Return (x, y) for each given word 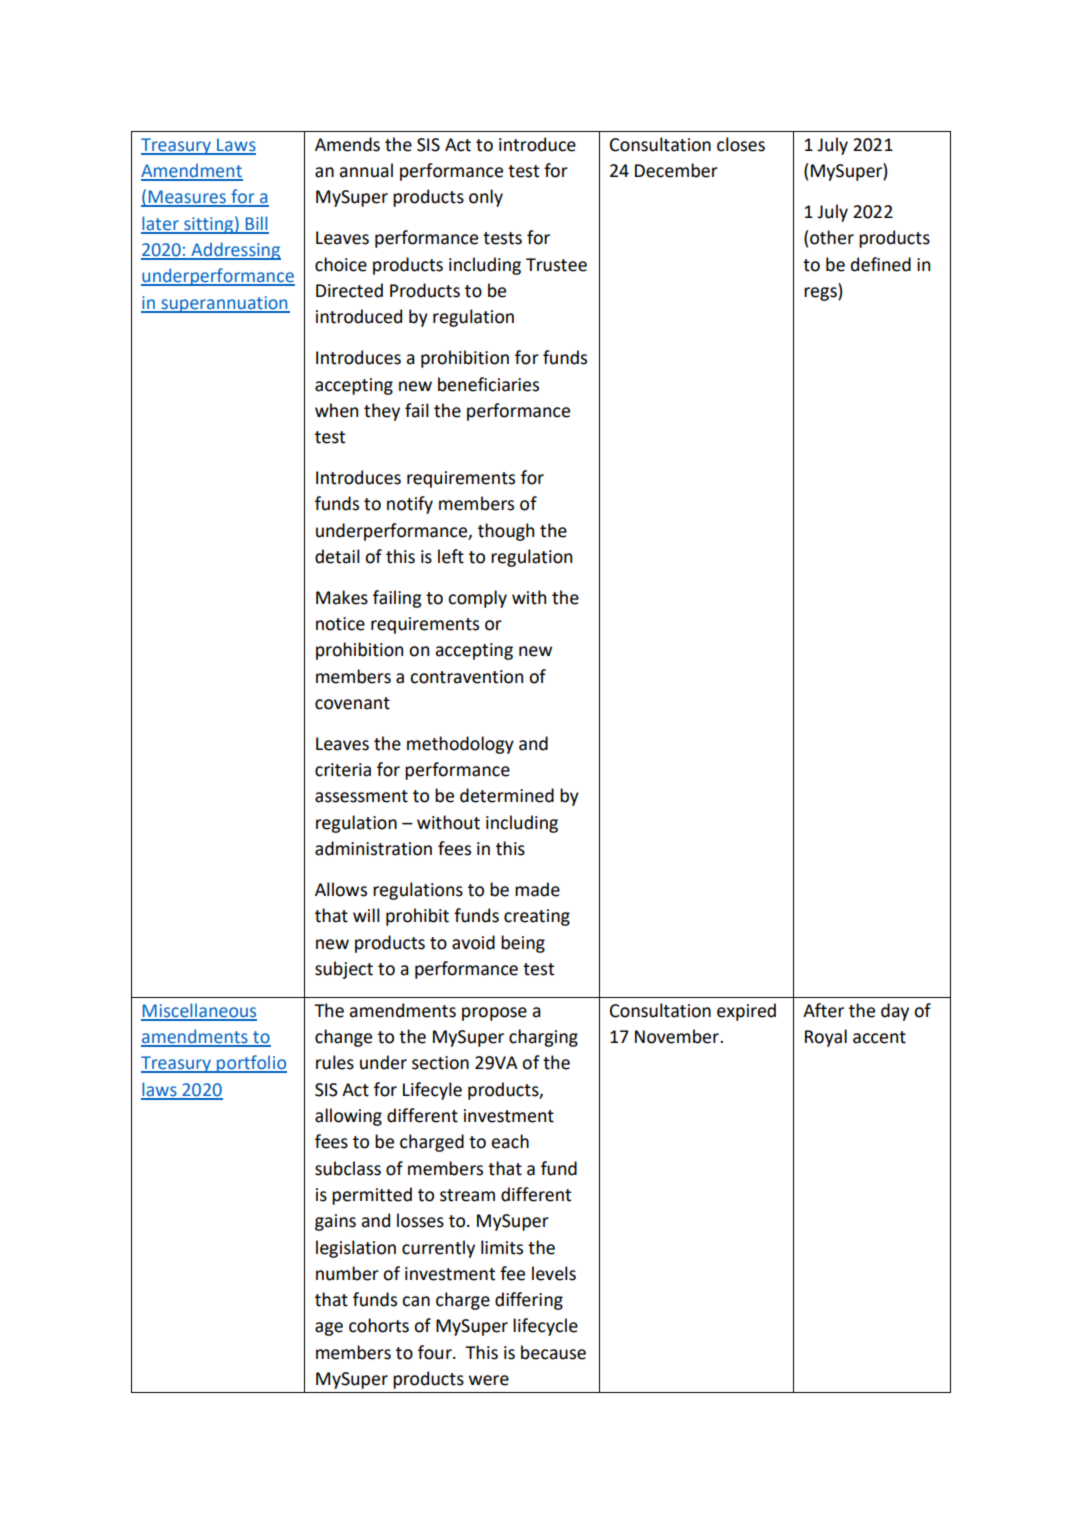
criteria (343, 770)
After (823, 1010)
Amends (347, 144)
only (486, 198)
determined (507, 795)
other (832, 237)
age (329, 1329)
